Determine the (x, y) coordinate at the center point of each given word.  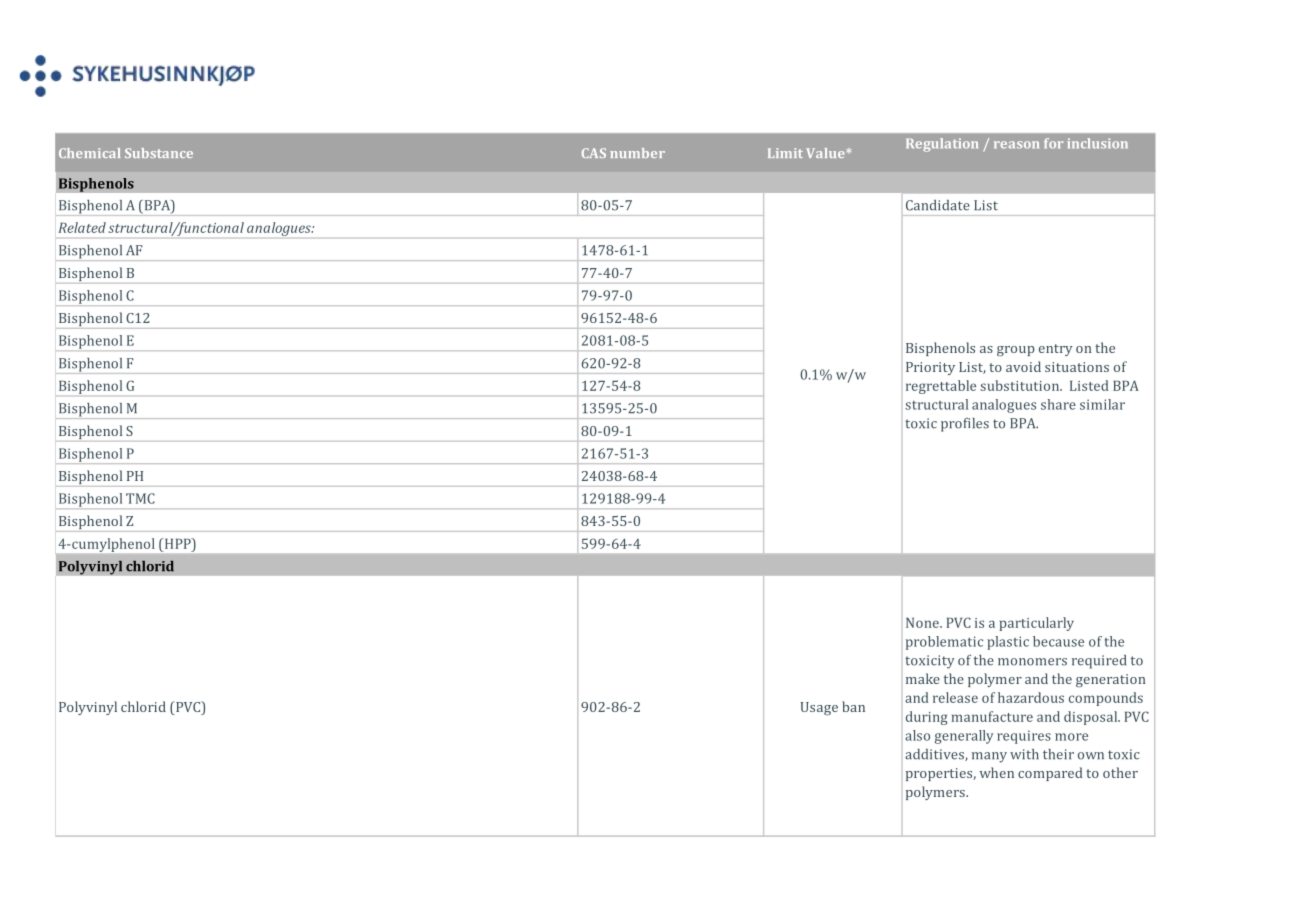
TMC (140, 498)
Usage (819, 709)
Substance (159, 153)
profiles (965, 425)
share (1058, 404)
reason (1016, 145)
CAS (594, 153)
